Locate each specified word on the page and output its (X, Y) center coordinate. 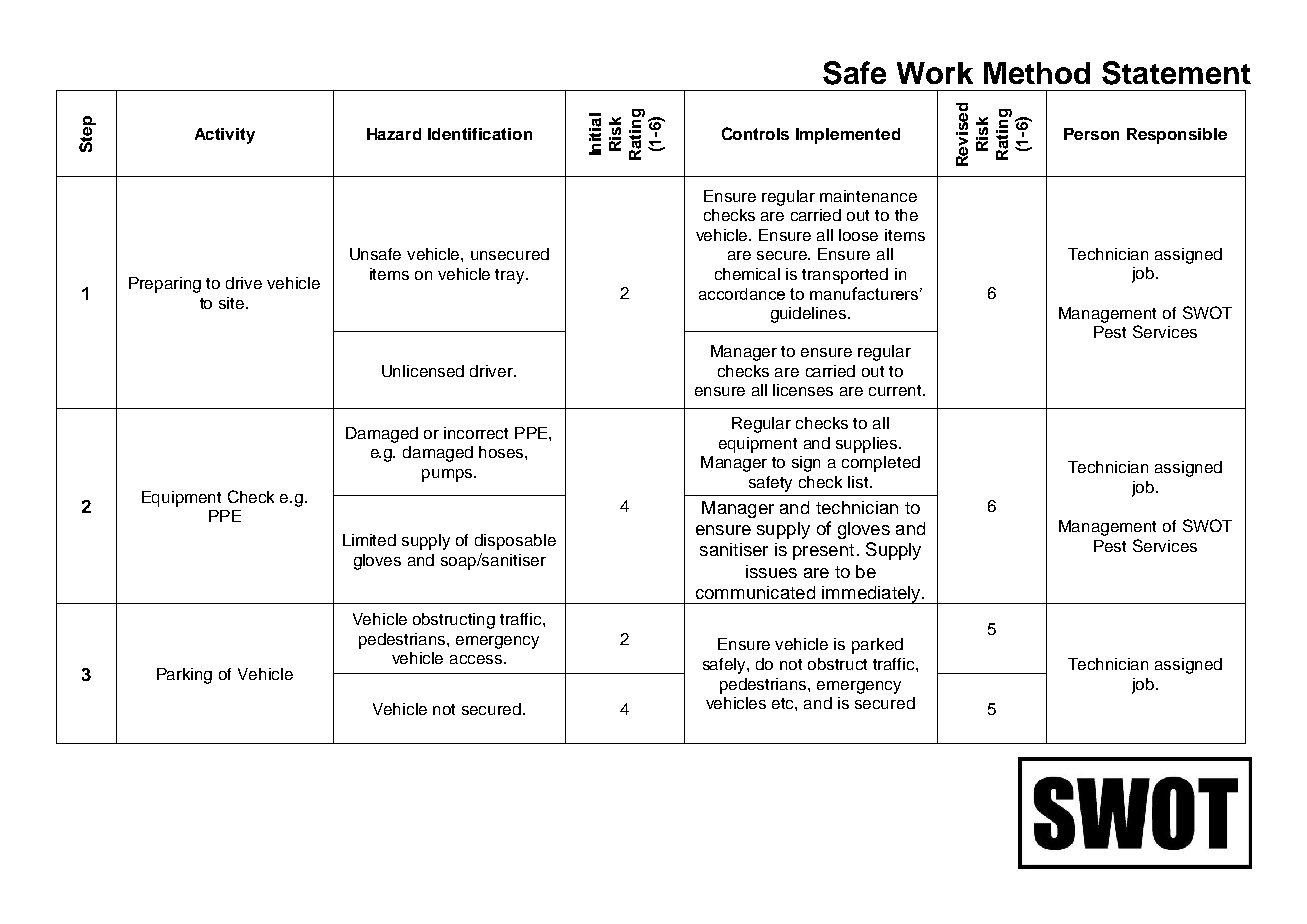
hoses (502, 452)
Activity (225, 136)
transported (845, 276)
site (233, 303)
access (477, 659)
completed (881, 464)
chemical (747, 274)
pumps (448, 475)
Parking (184, 676)
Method (1037, 73)
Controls (755, 133)
